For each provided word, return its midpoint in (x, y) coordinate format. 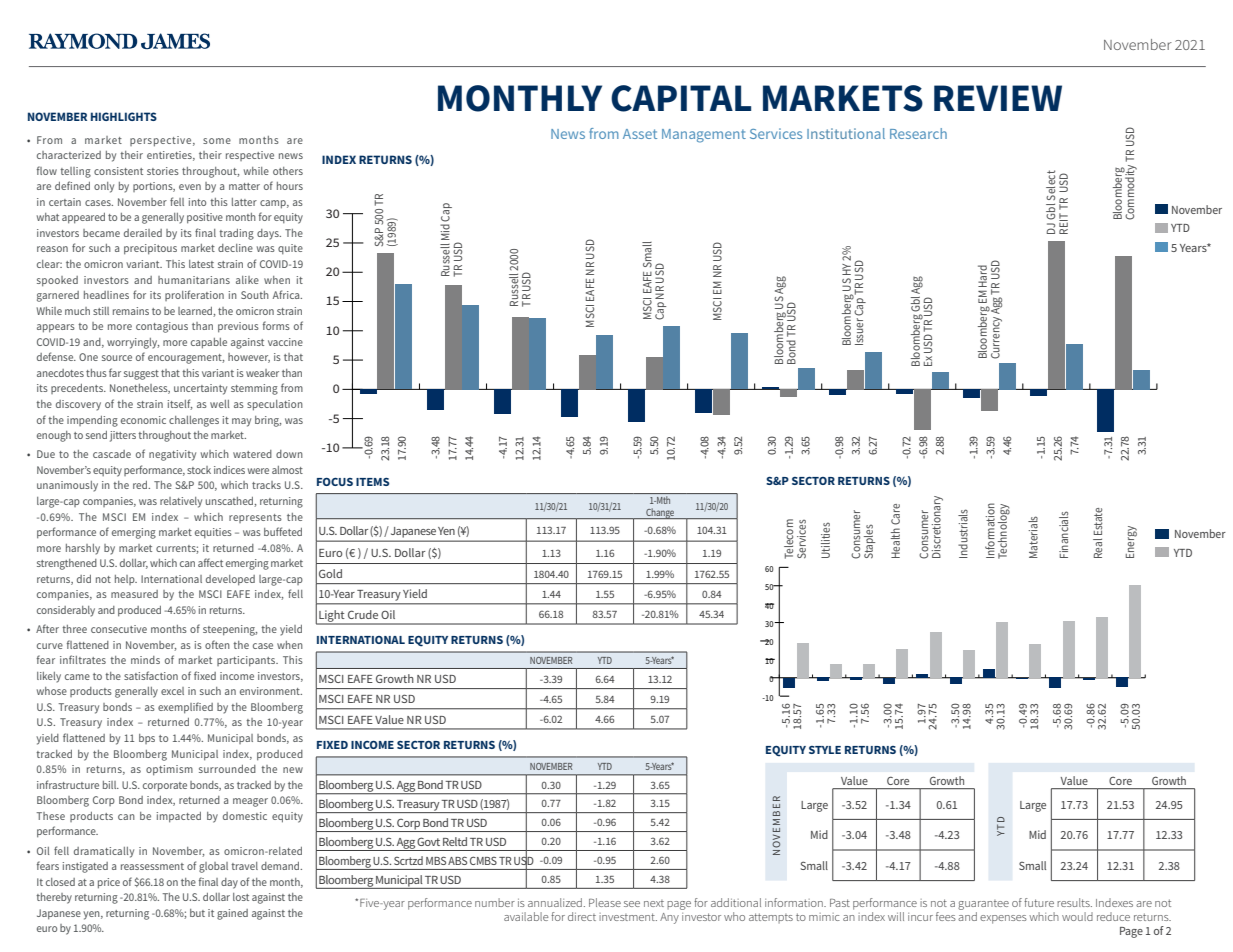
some (217, 141)
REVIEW (998, 98)
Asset (640, 134)
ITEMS (373, 482)
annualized (555, 902)
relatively (181, 502)
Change (660, 513)
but (197, 913)
